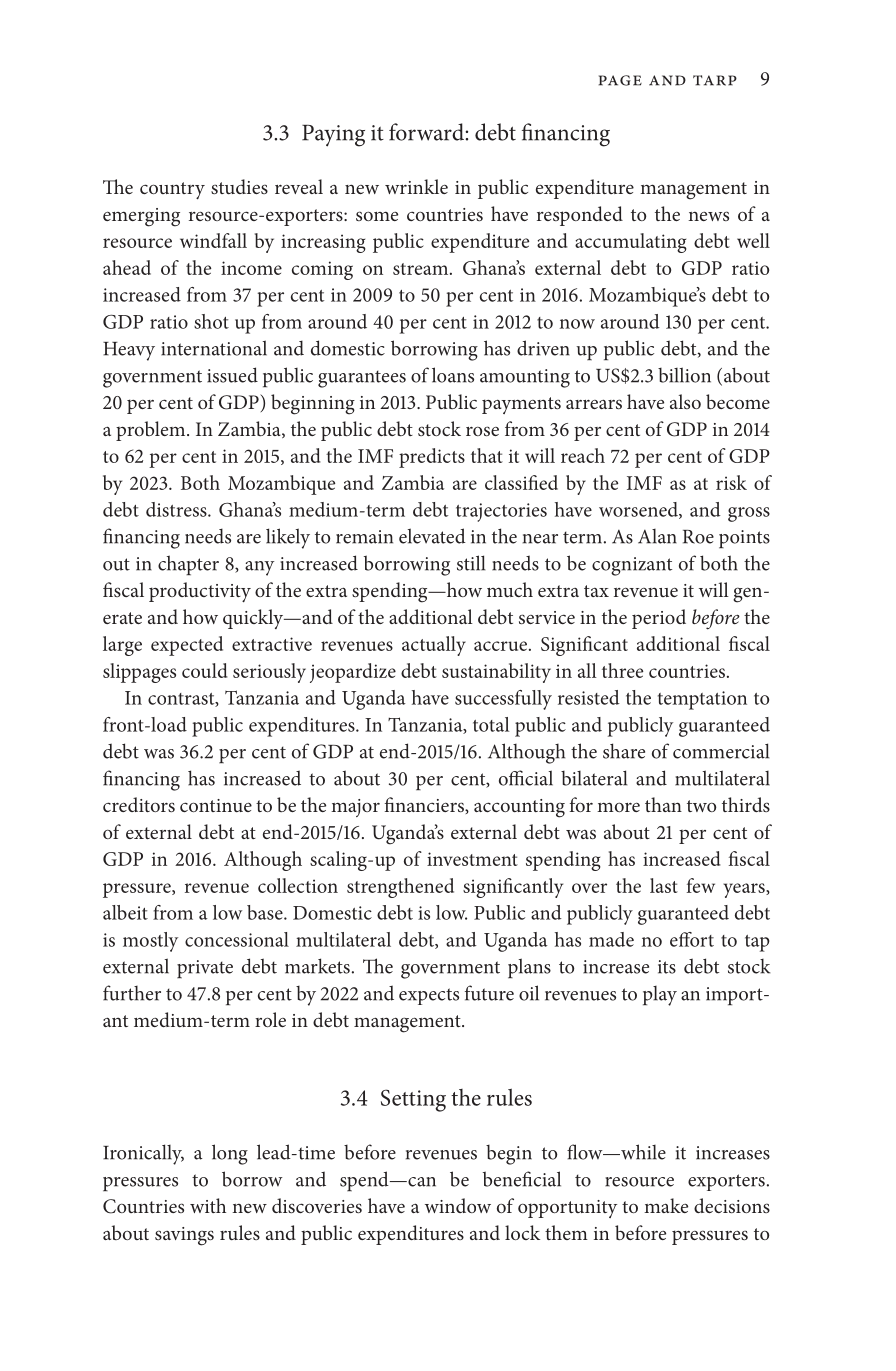 This screenshot has height=1371, width=896. Describe the element at coordinates (208, 1205) in the screenshot. I see `with` at that location.
